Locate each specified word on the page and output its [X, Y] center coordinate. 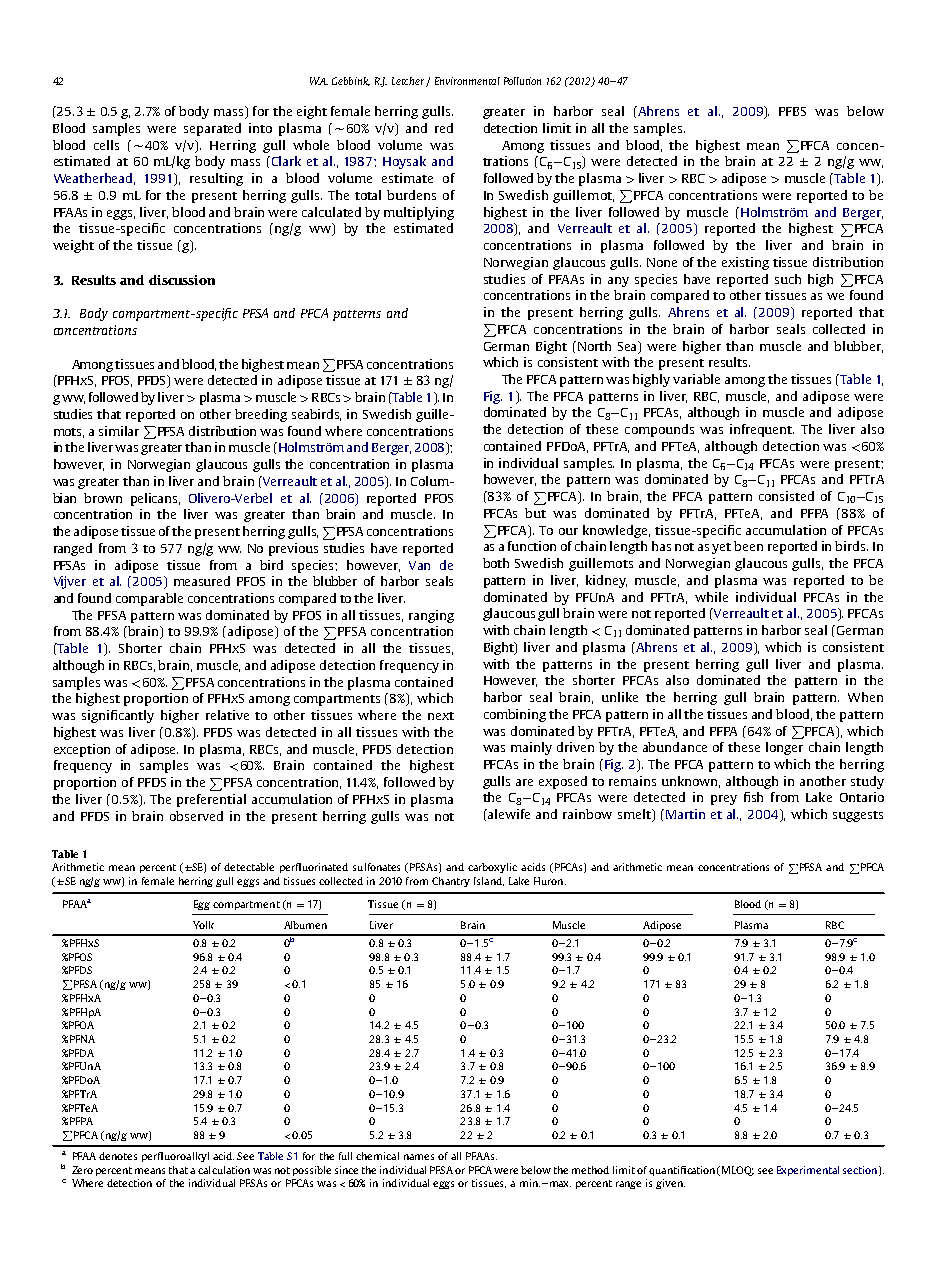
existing [745, 263]
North [594, 346]
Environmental [467, 81]
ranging [431, 616]
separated [212, 129]
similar [119, 431]
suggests [858, 816]
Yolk [203, 925]
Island [489, 881]
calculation [224, 1170]
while [711, 597]
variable [696, 379]
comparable [149, 599]
